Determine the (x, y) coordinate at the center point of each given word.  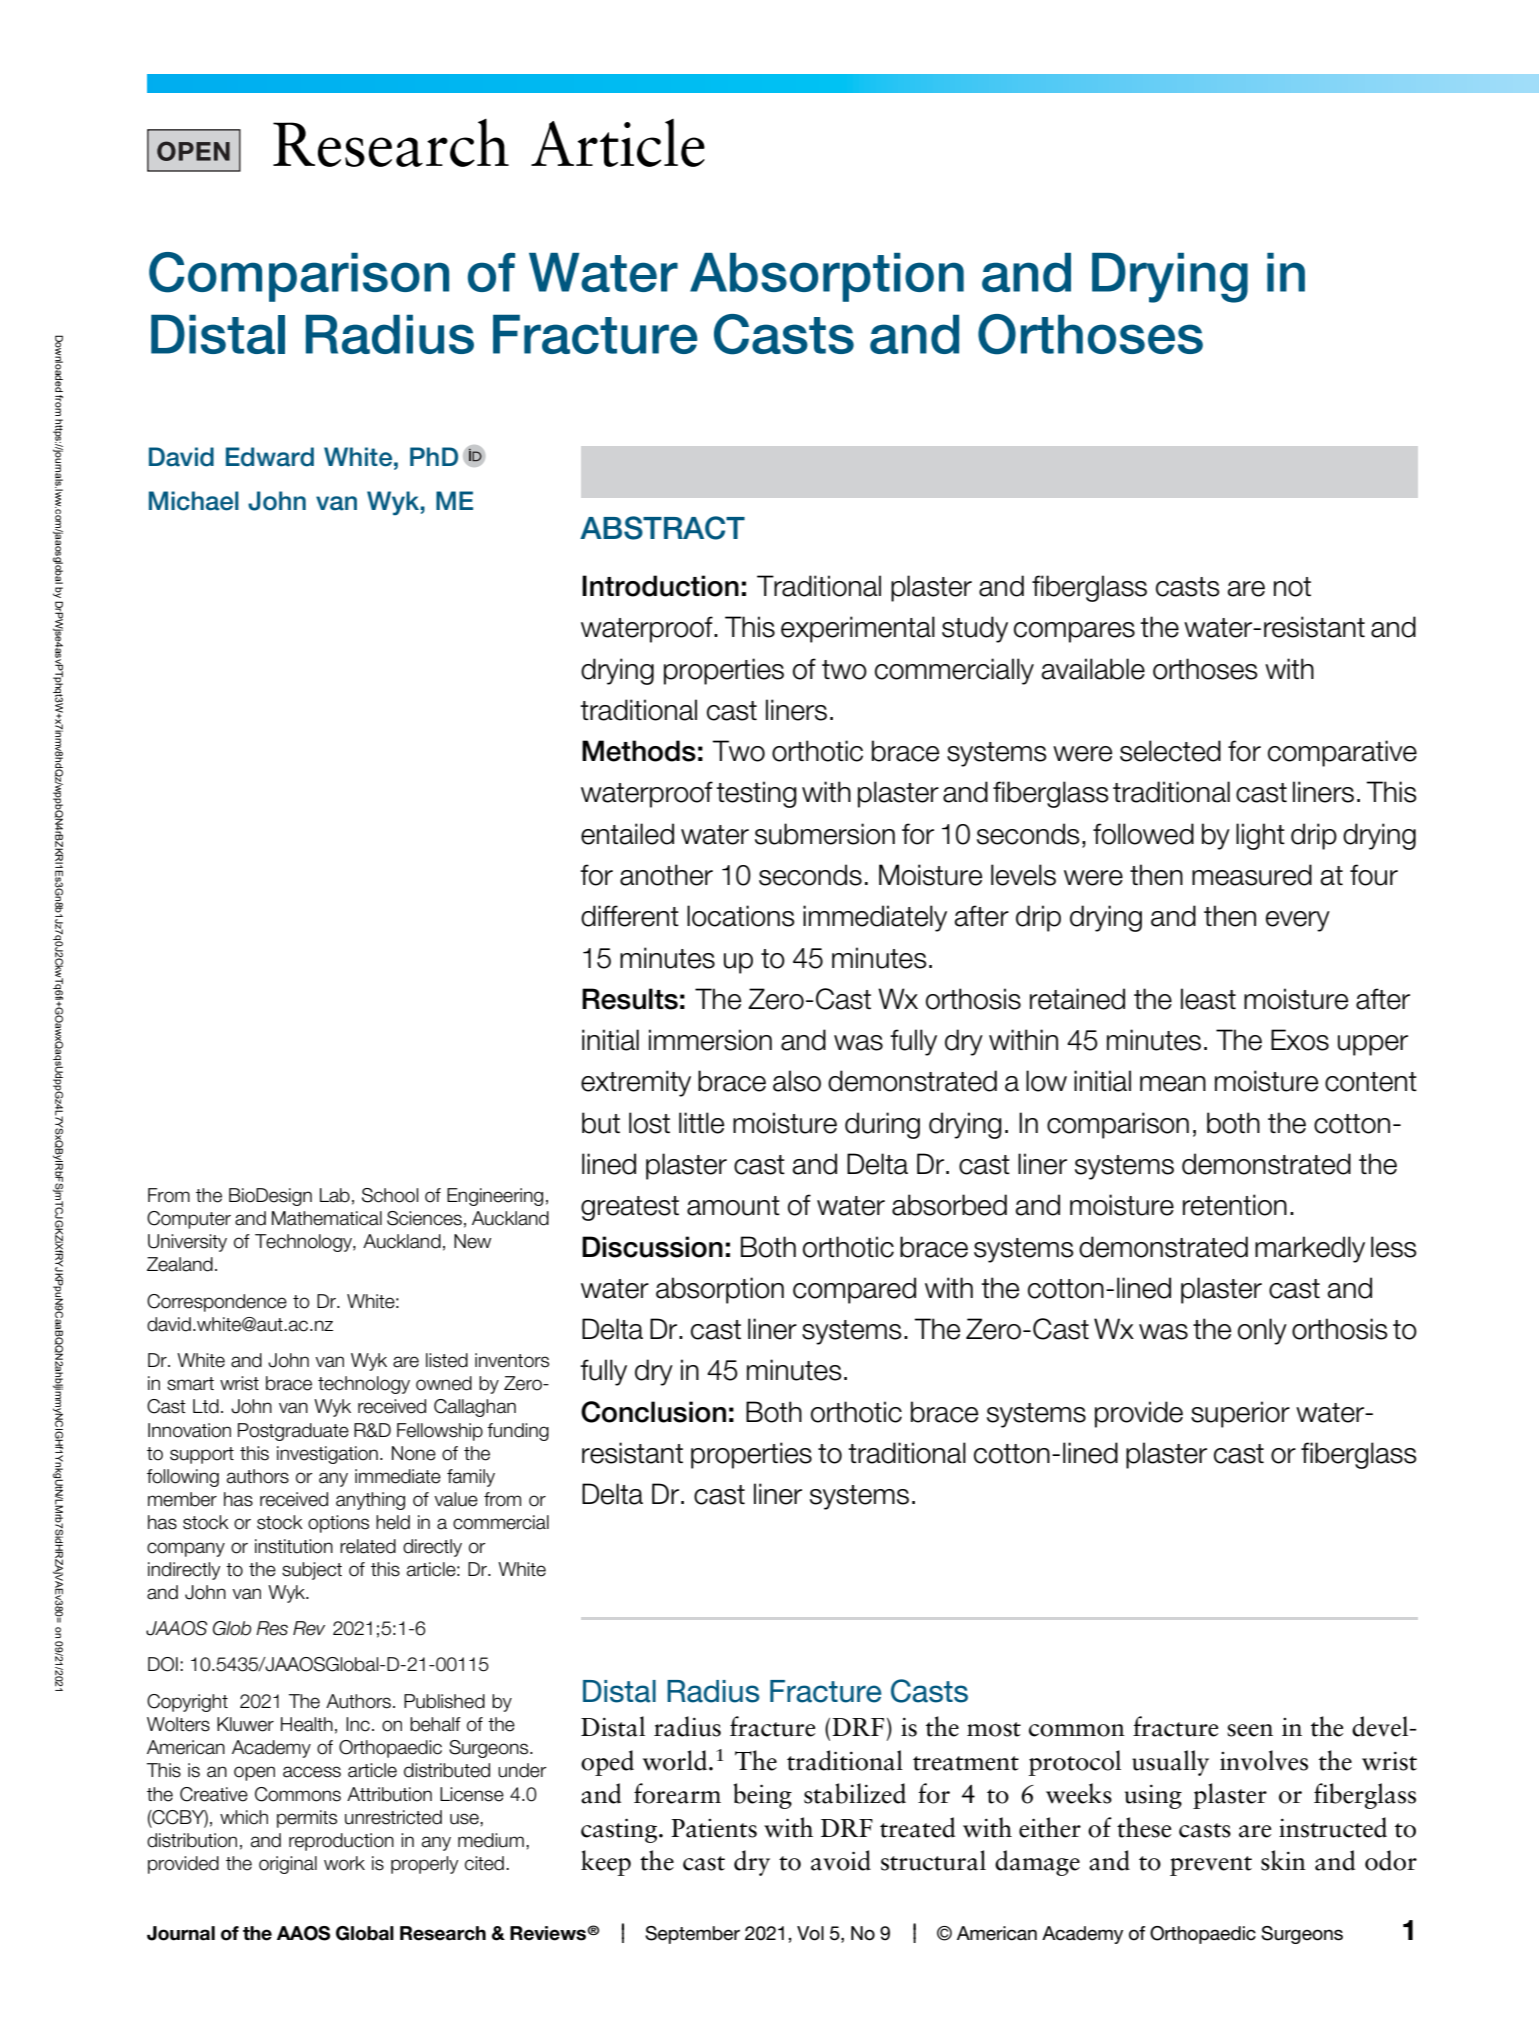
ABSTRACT (662, 528)
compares (1074, 632)
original (288, 1865)
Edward (270, 457)
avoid (841, 1860)
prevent (1211, 1866)
